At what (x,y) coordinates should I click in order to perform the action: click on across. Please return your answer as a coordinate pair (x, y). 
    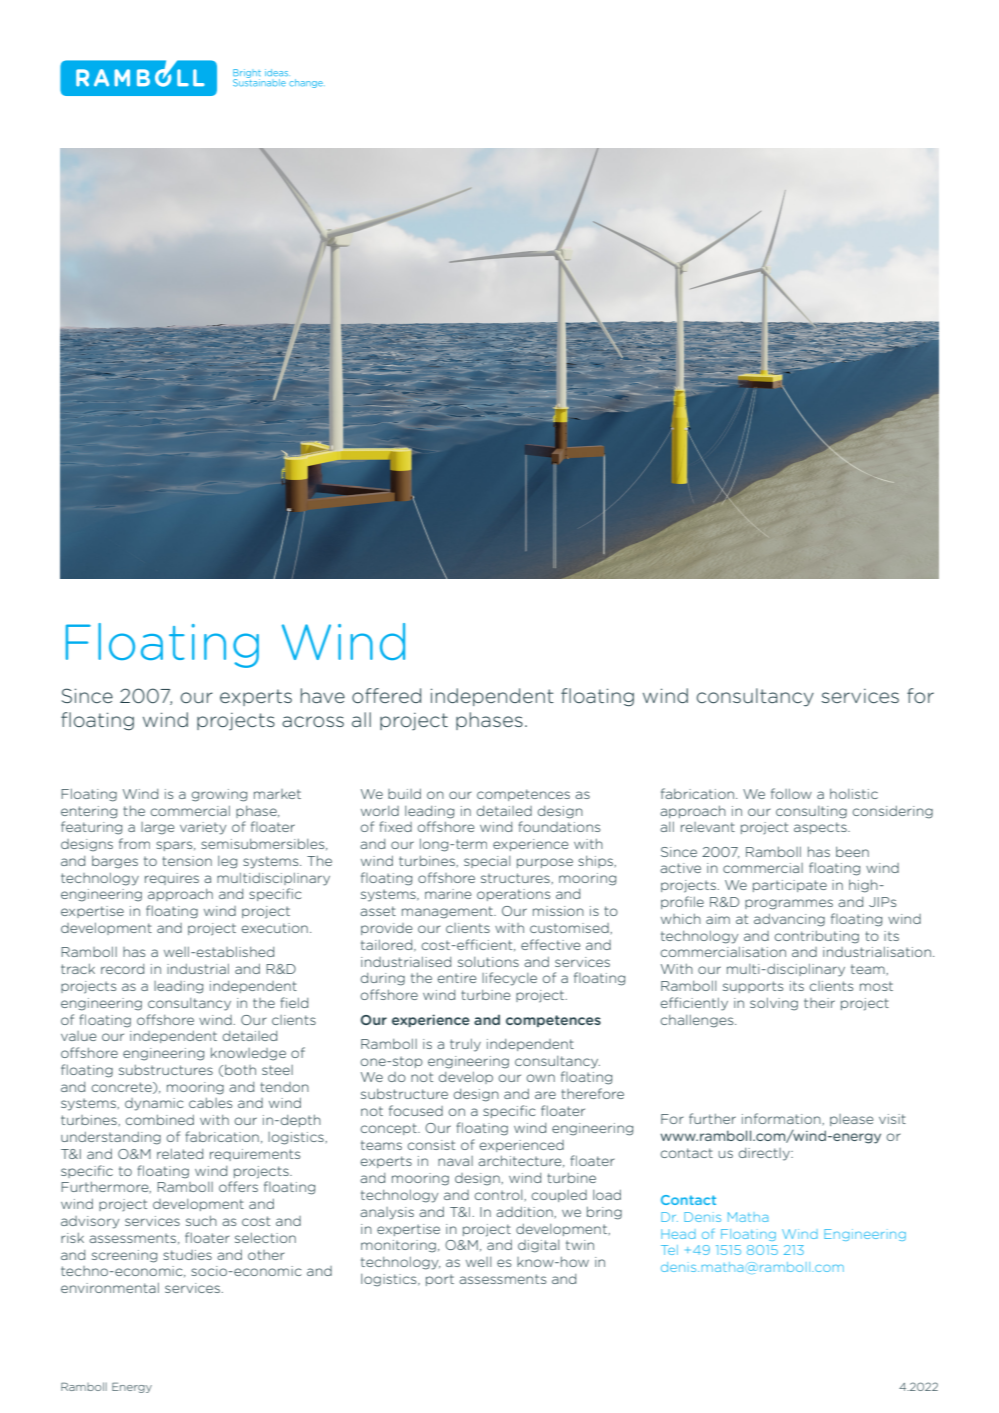
    Looking at the image, I should click on (313, 721).
